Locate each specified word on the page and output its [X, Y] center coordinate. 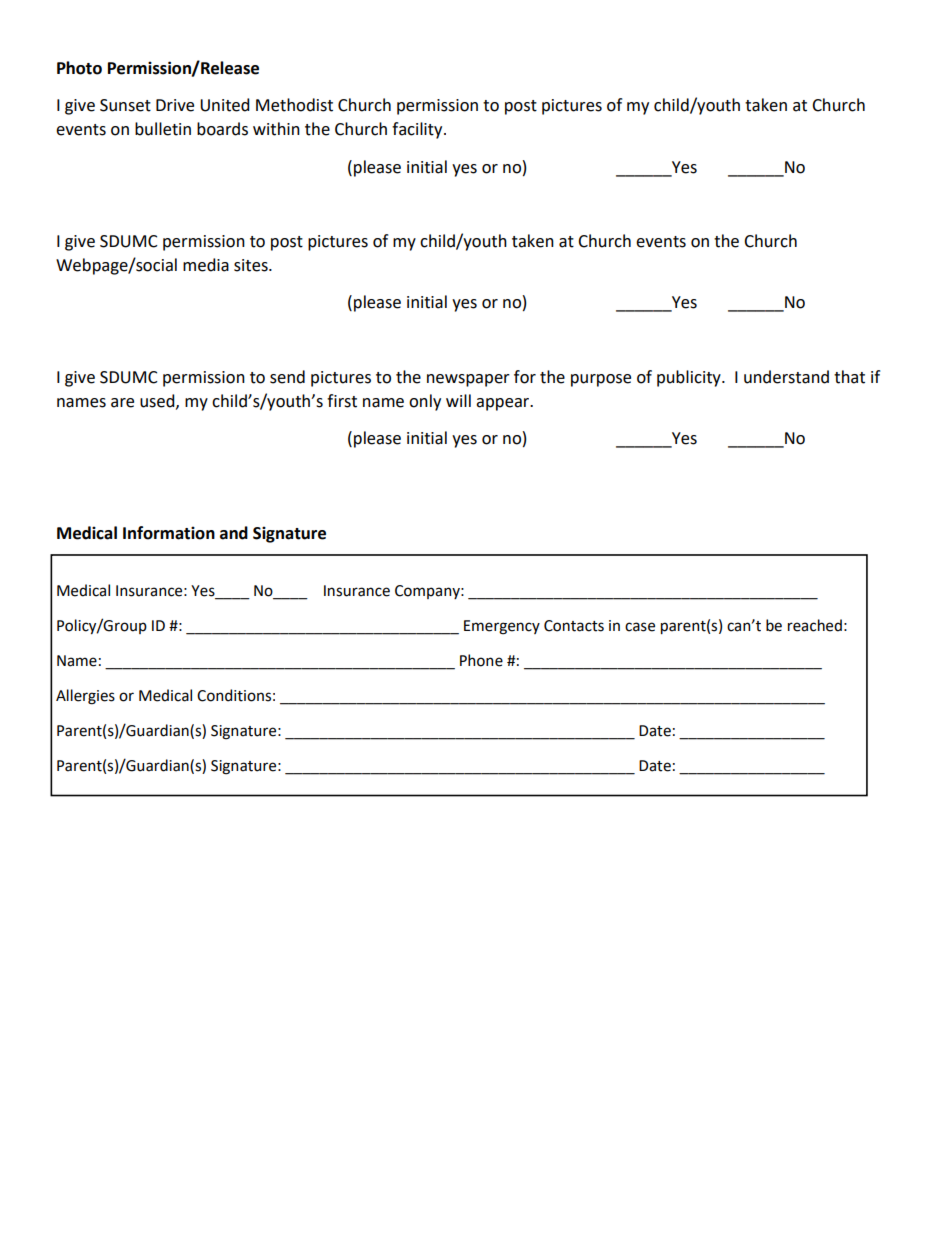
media [206, 265]
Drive [175, 105]
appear [504, 404]
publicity [690, 378]
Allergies [85, 697]
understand [786, 377]
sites [252, 265]
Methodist [294, 105]
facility [418, 130]
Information [169, 533]
